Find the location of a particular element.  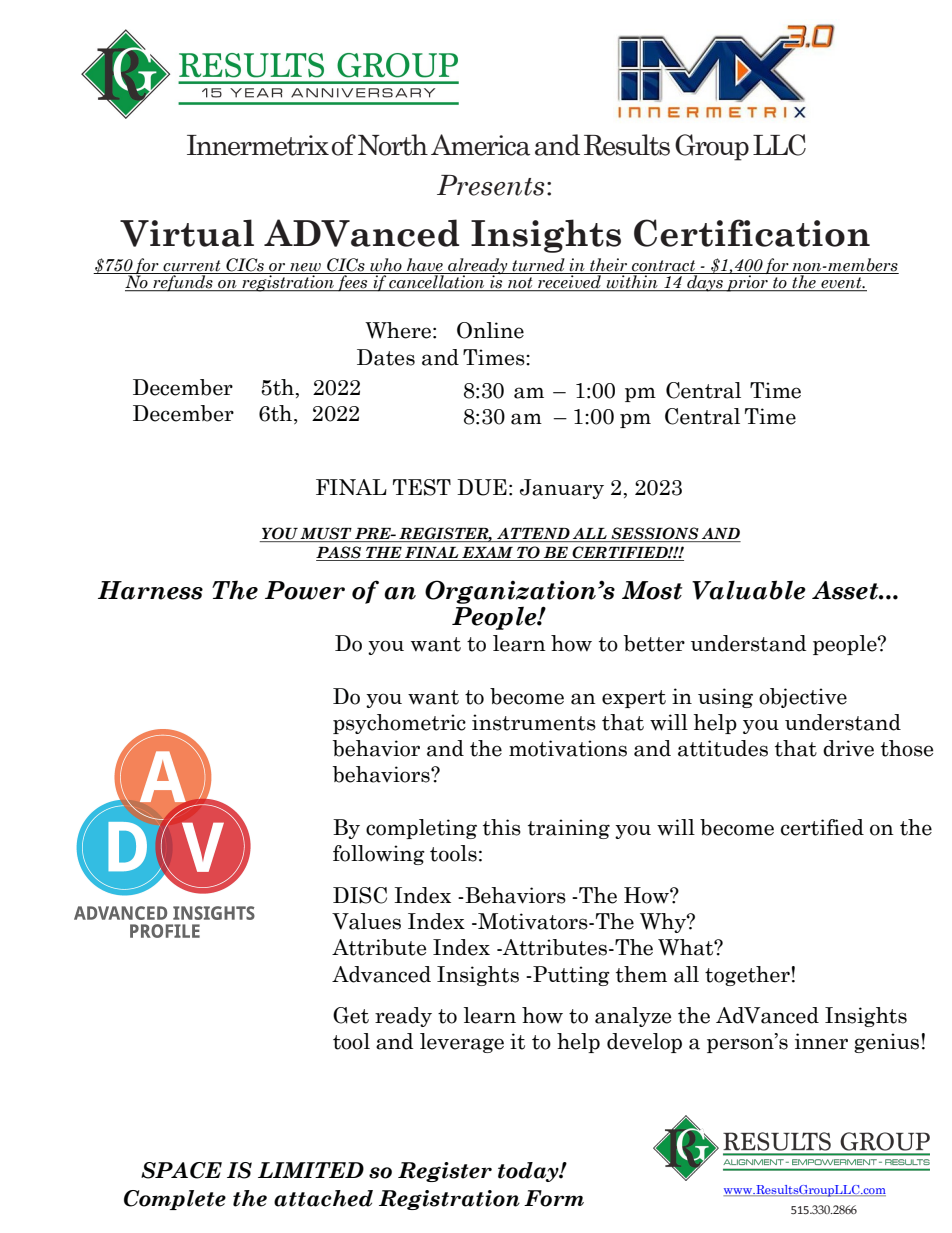

Virtual is located at coordinates (187, 233).
